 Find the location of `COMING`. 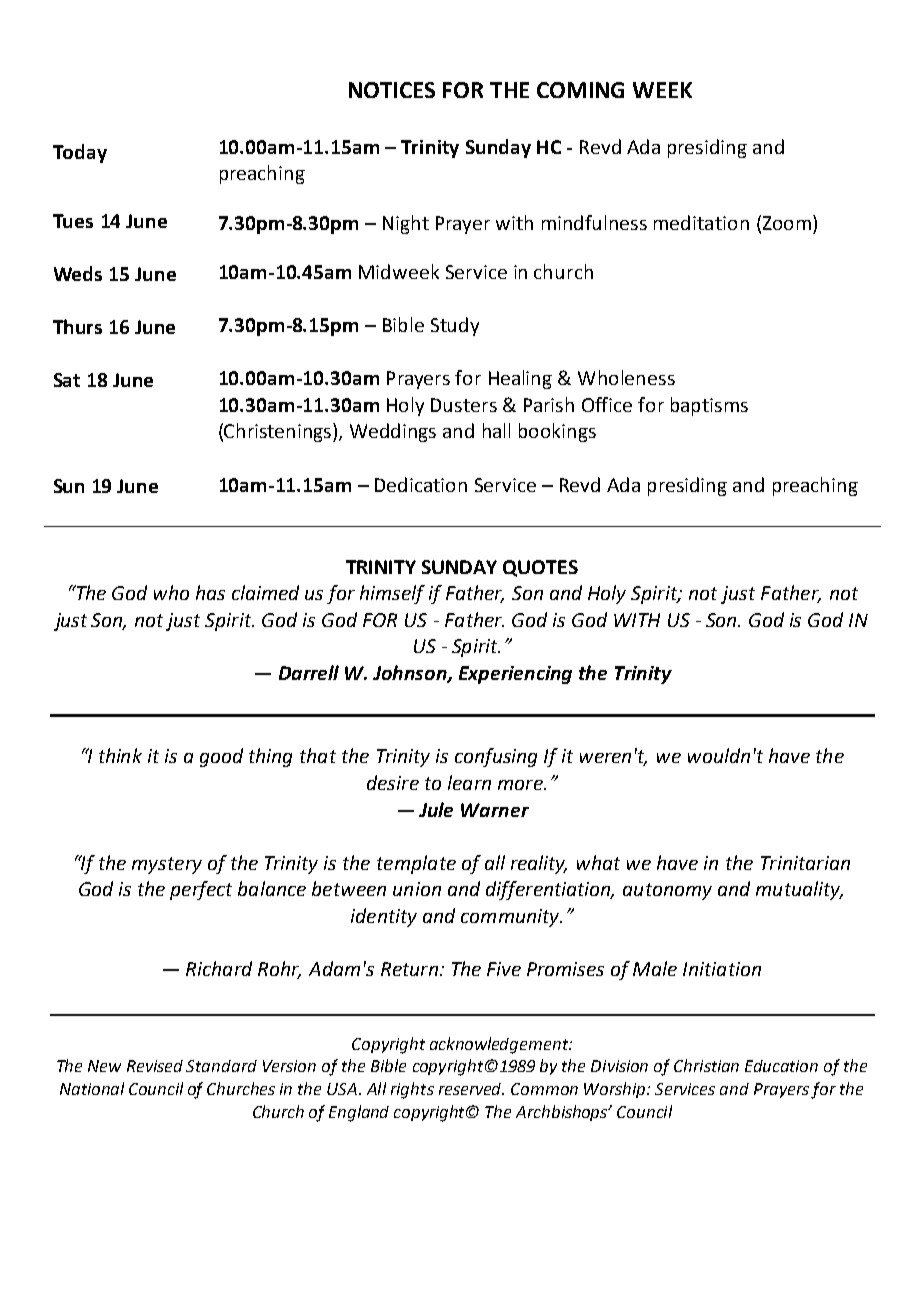

COMING is located at coordinates (580, 90).
